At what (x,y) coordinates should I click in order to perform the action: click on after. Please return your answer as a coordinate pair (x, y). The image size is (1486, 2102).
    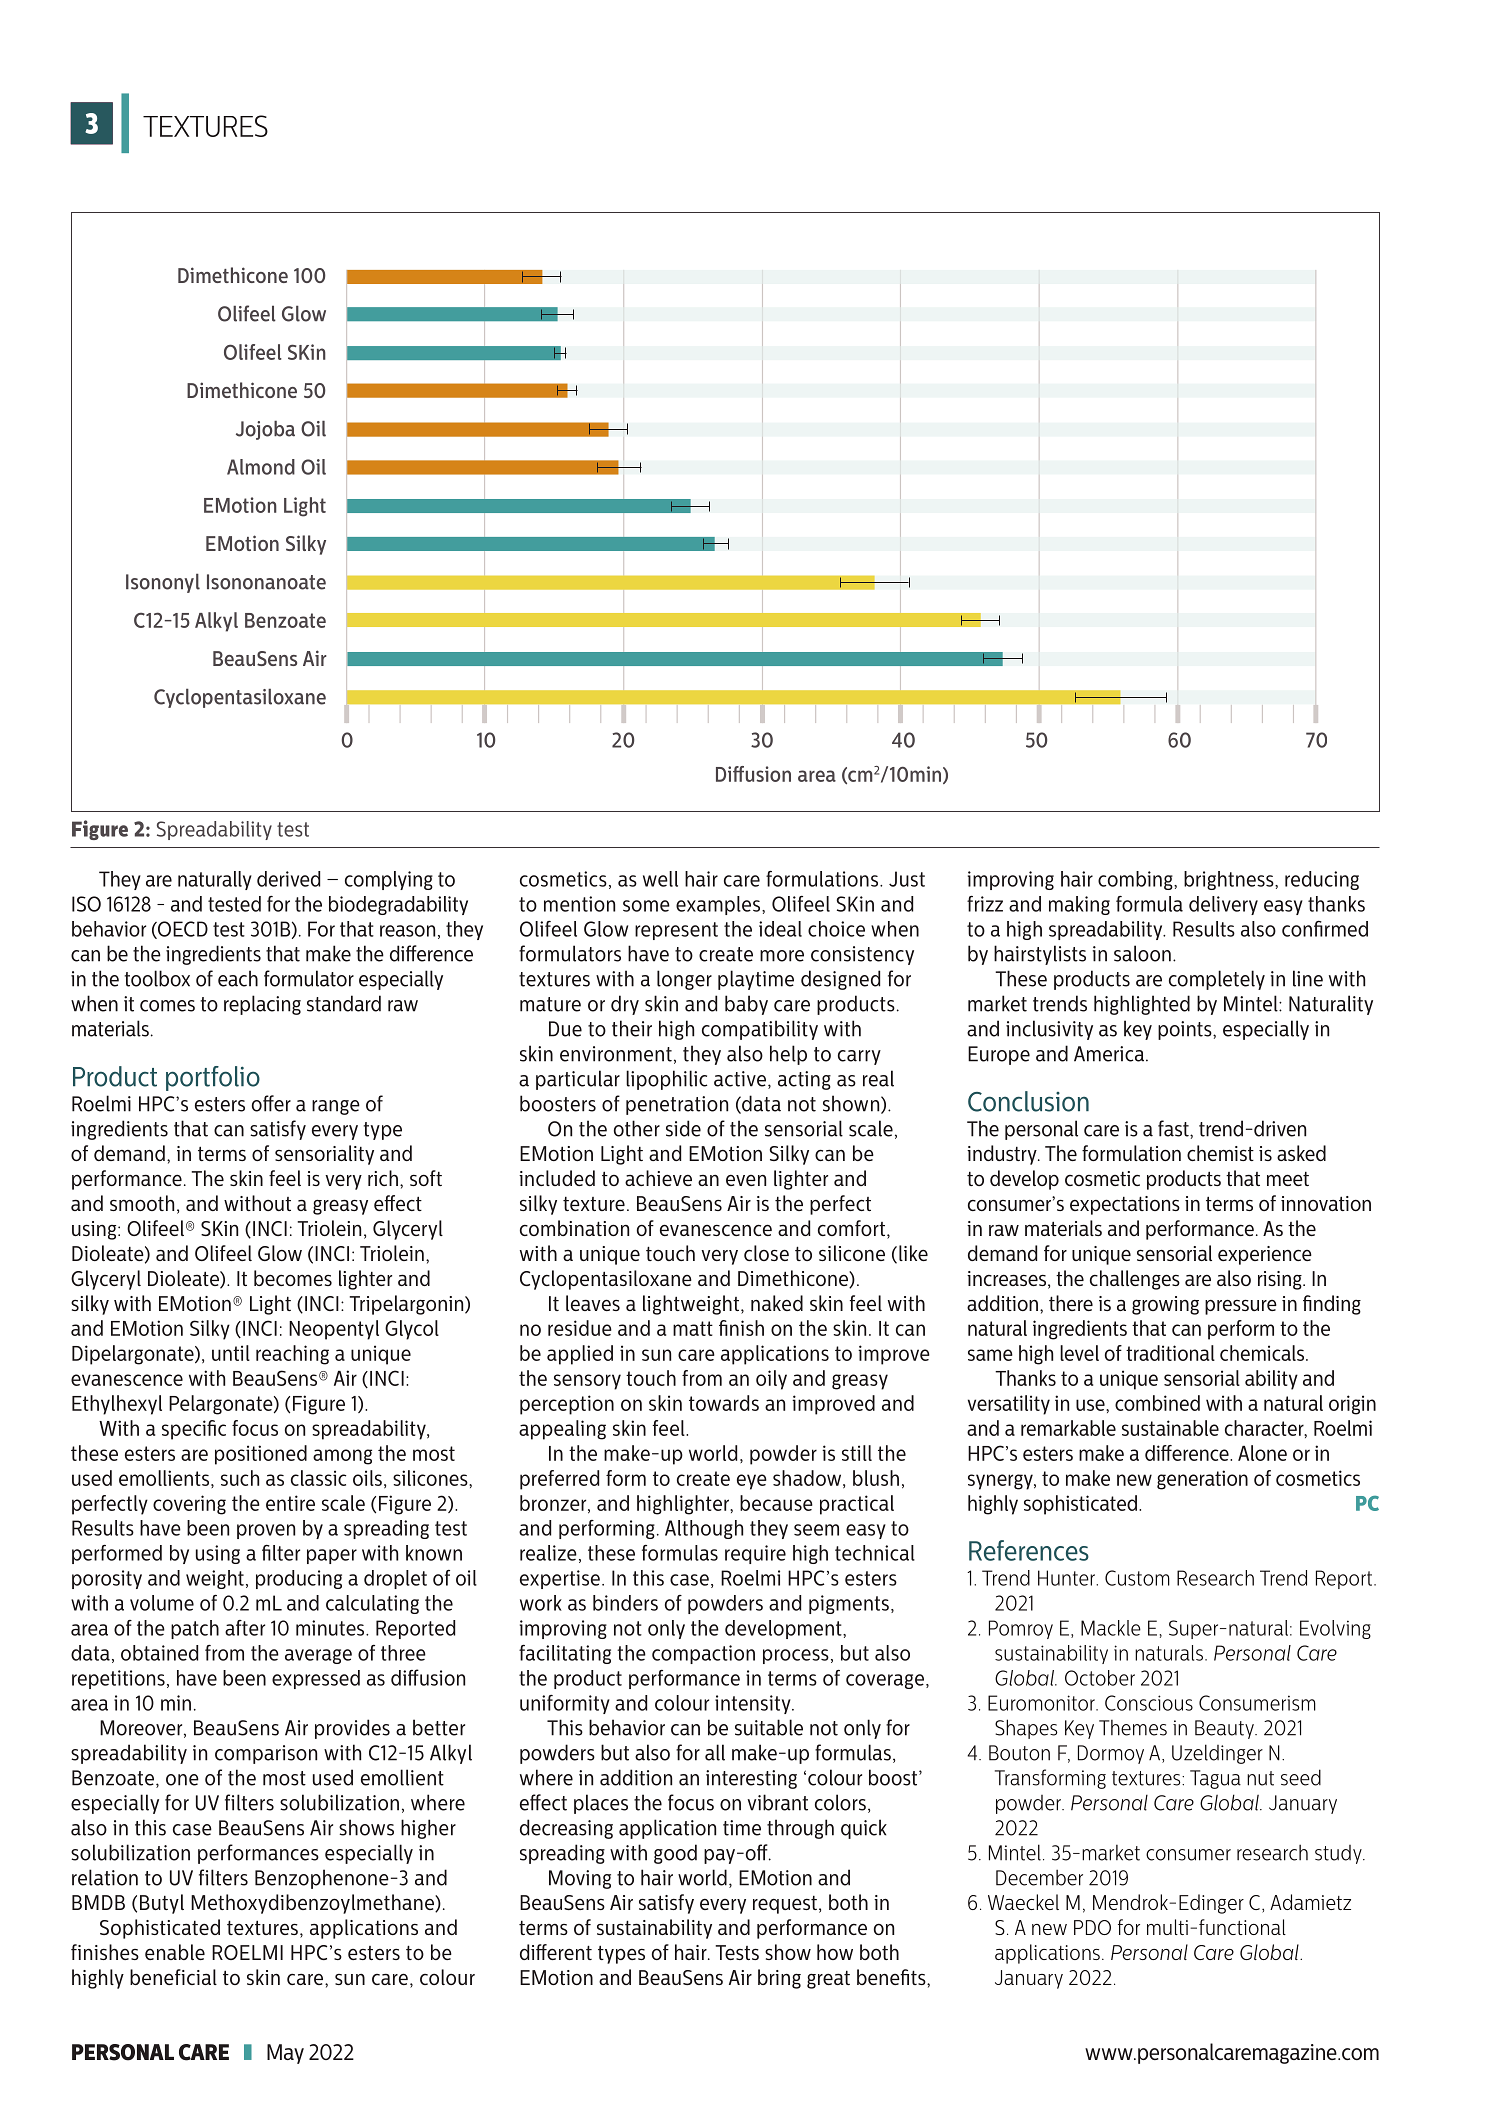
    Looking at the image, I should click on (245, 1628).
